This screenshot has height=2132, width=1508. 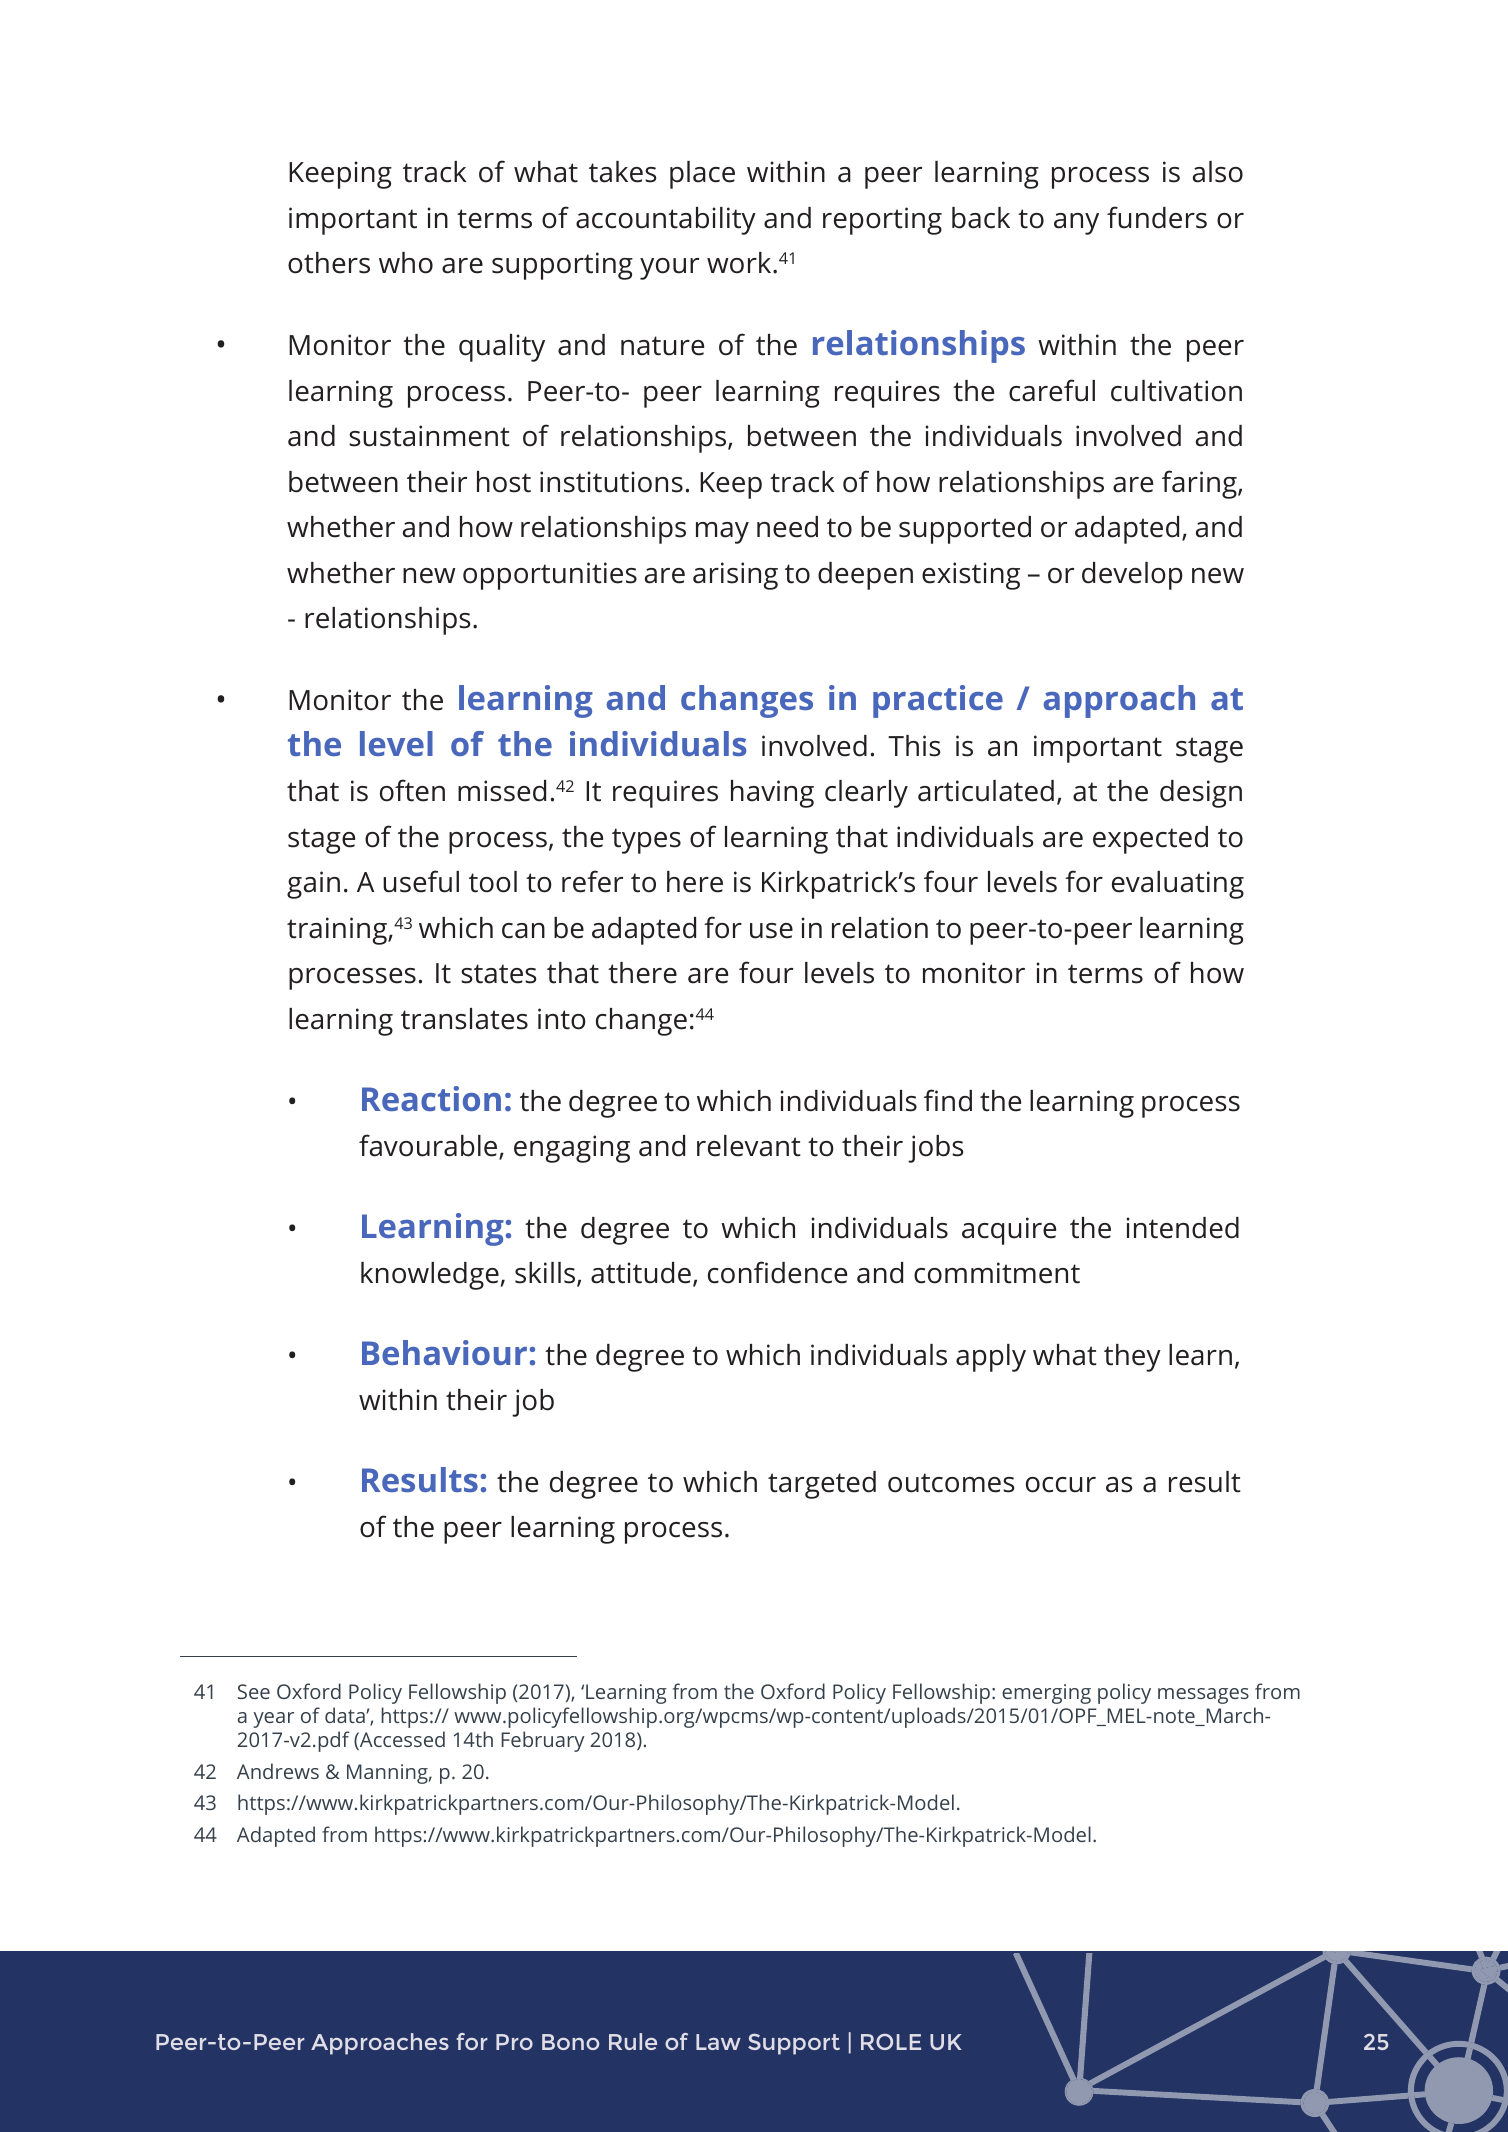 I want to click on intended, so click(x=1183, y=1228).
